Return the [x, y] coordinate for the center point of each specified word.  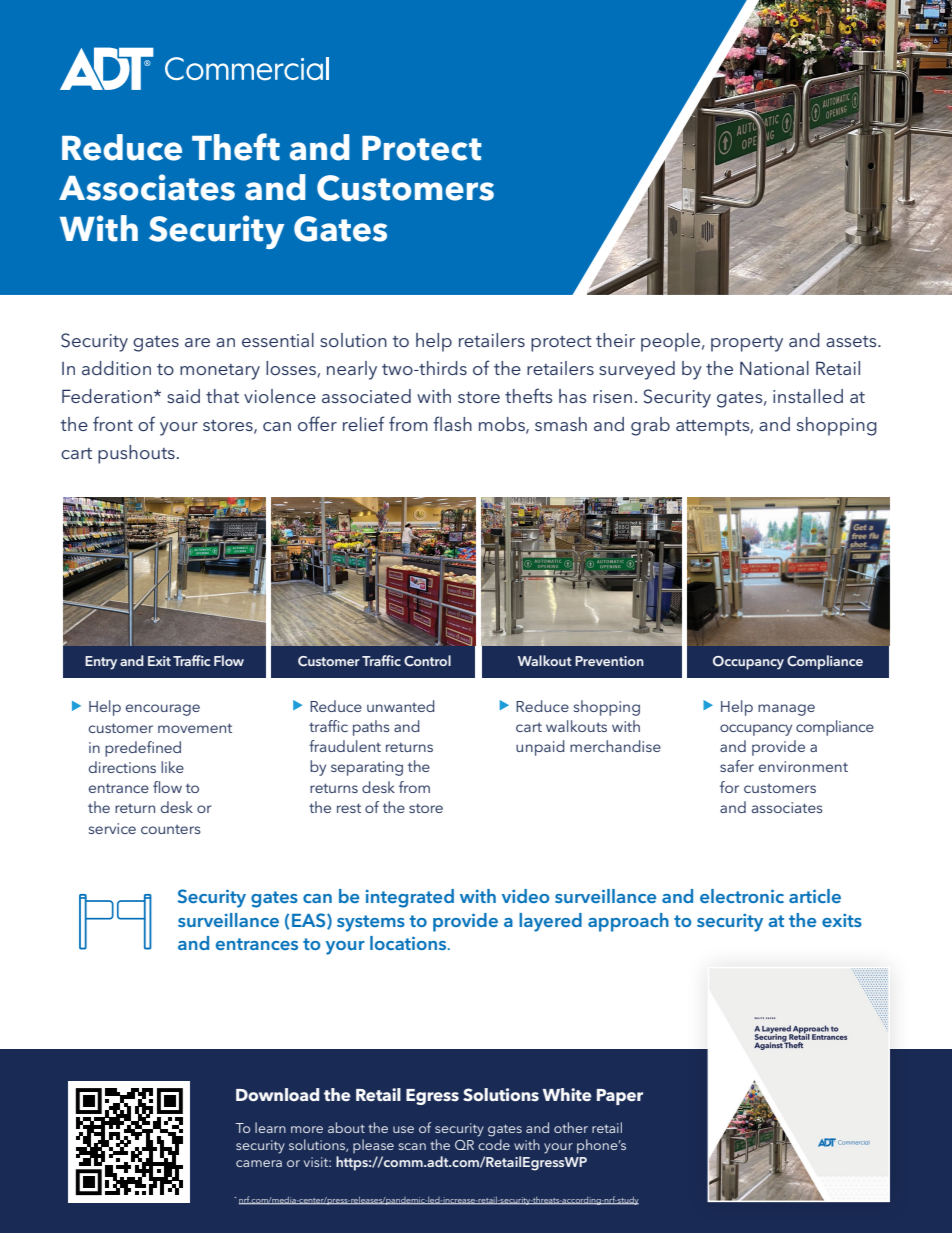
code [494, 1144]
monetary [220, 372]
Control [427, 660]
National [774, 368]
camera [259, 1163]
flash [452, 423]
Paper [620, 1097]
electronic [742, 896]
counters [170, 829]
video [525, 896]
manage [786, 710]
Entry [101, 663]
